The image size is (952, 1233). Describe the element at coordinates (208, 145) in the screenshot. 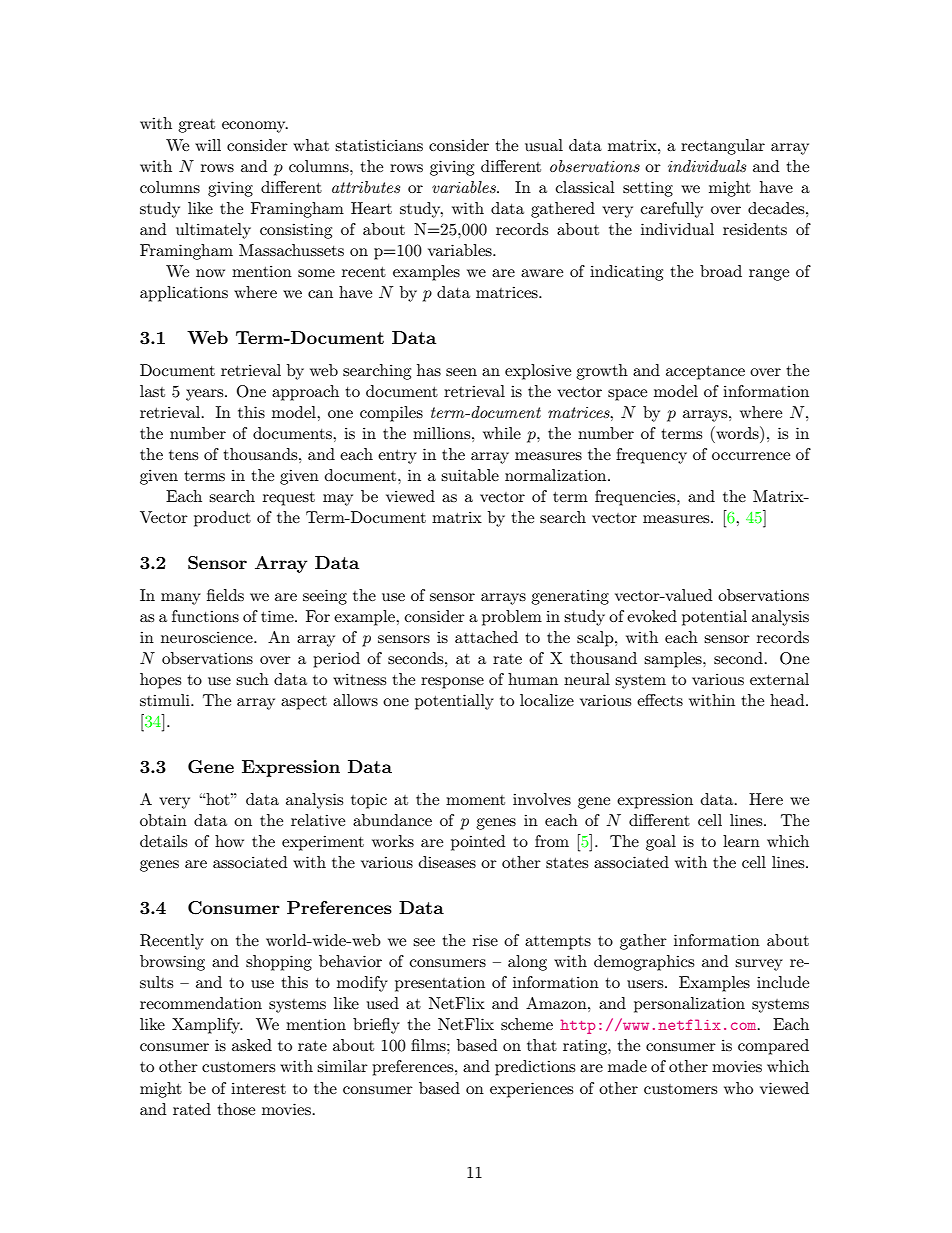

I see `will` at that location.
